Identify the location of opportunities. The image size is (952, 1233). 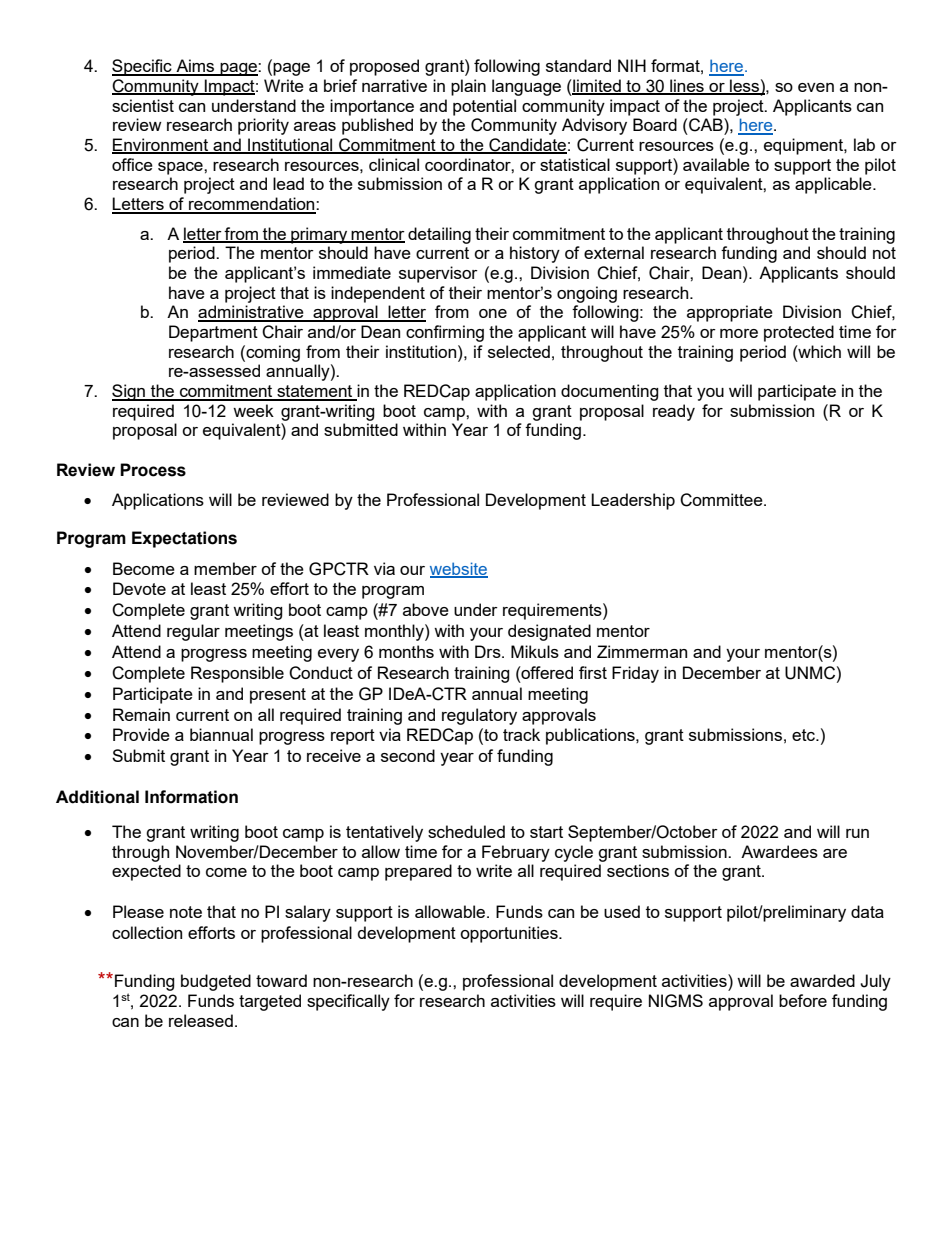
(510, 934).
